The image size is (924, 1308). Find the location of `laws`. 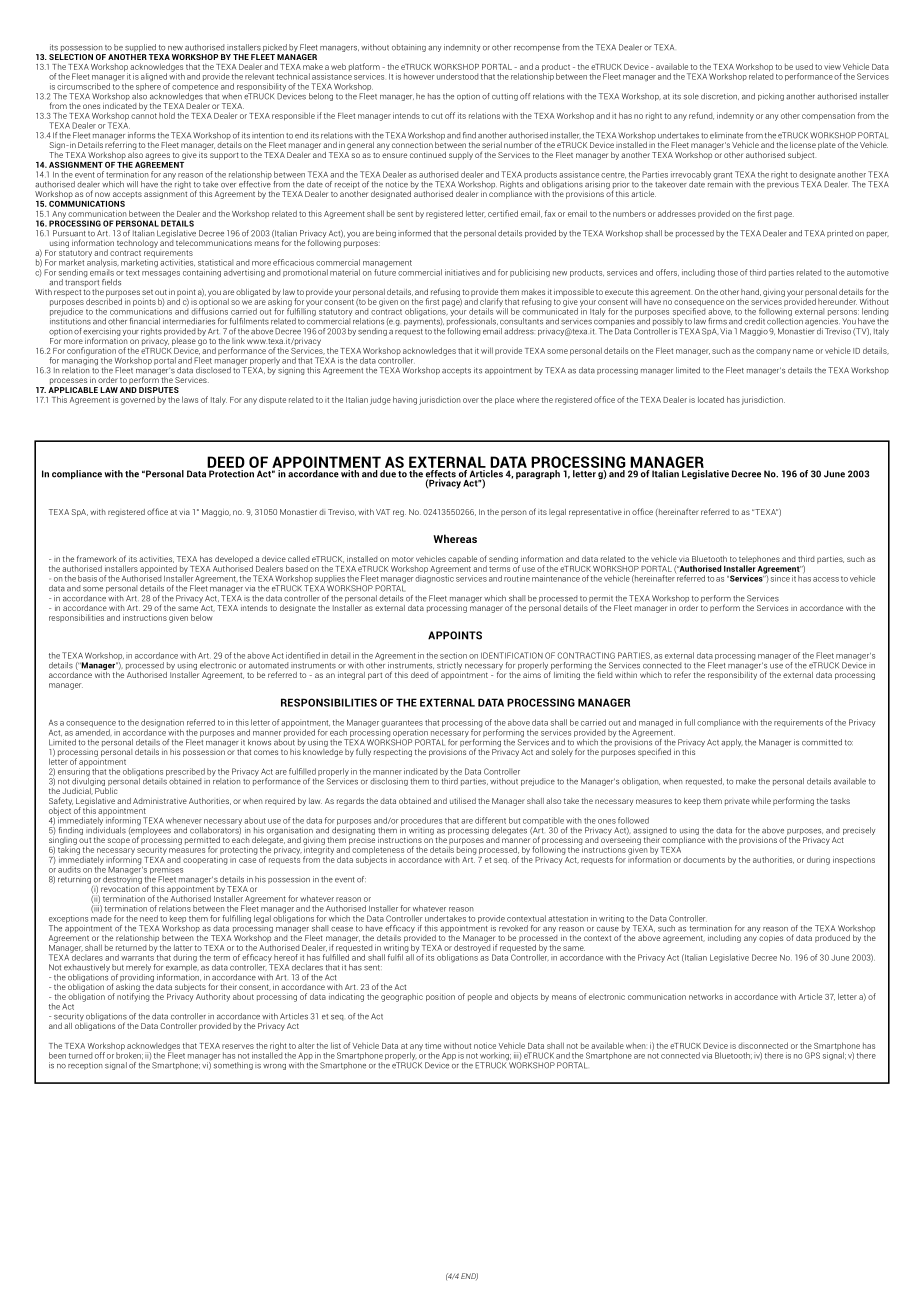

laws is located at coordinates (190, 399).
